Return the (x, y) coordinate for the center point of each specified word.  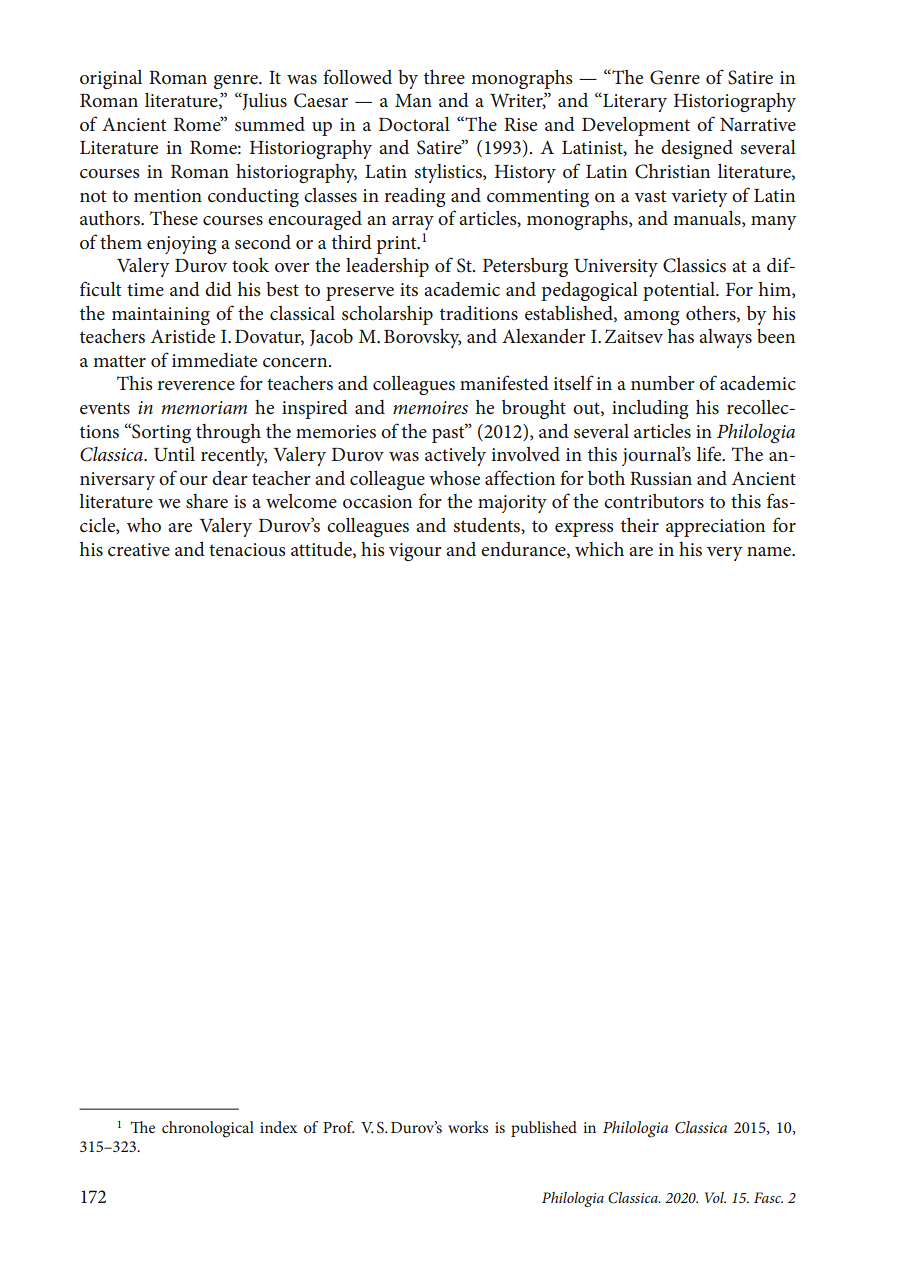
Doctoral (414, 124)
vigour (415, 552)
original (111, 79)
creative (139, 549)
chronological (208, 1129)
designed (697, 149)
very (725, 554)
